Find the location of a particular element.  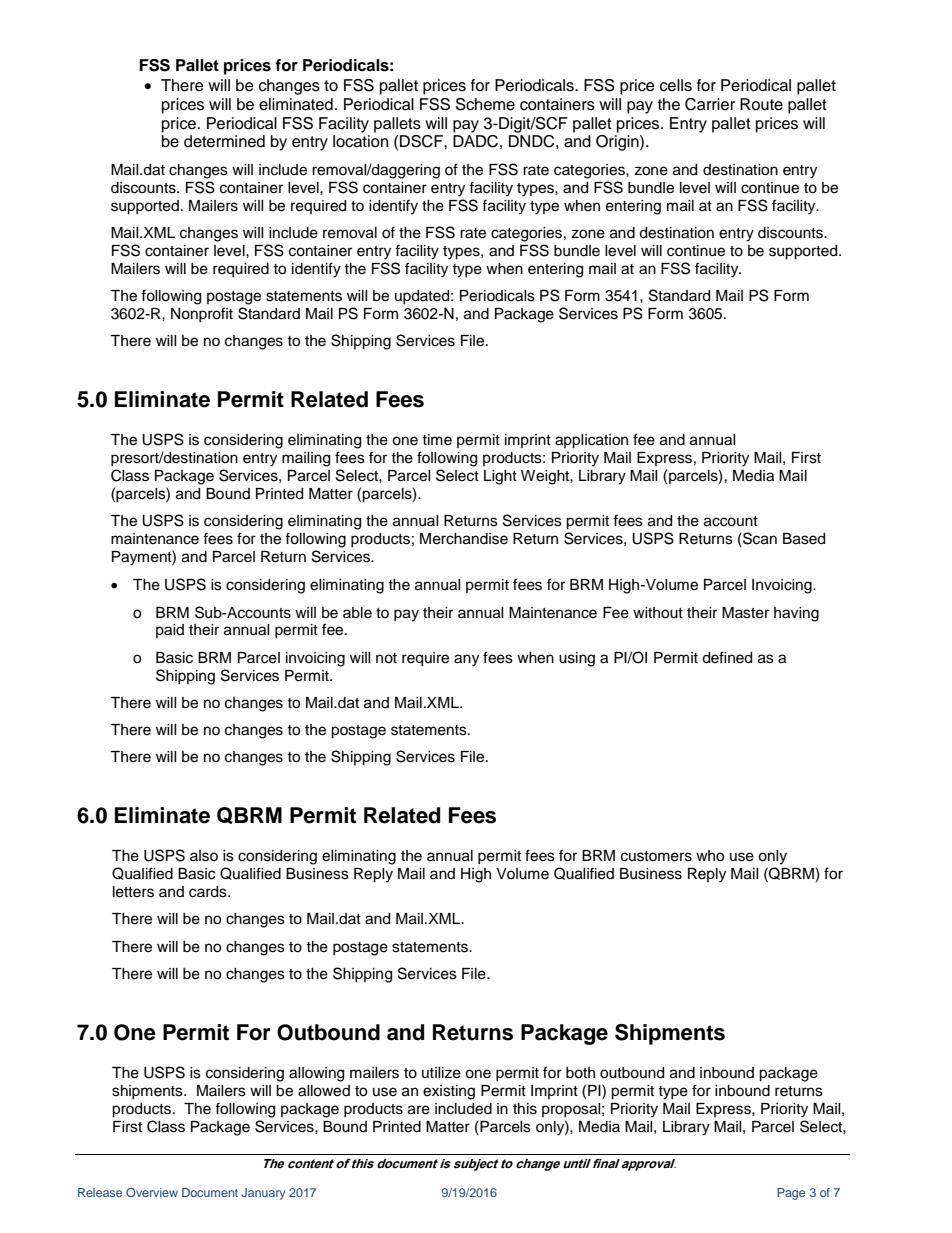

defined is located at coordinates (727, 657).
